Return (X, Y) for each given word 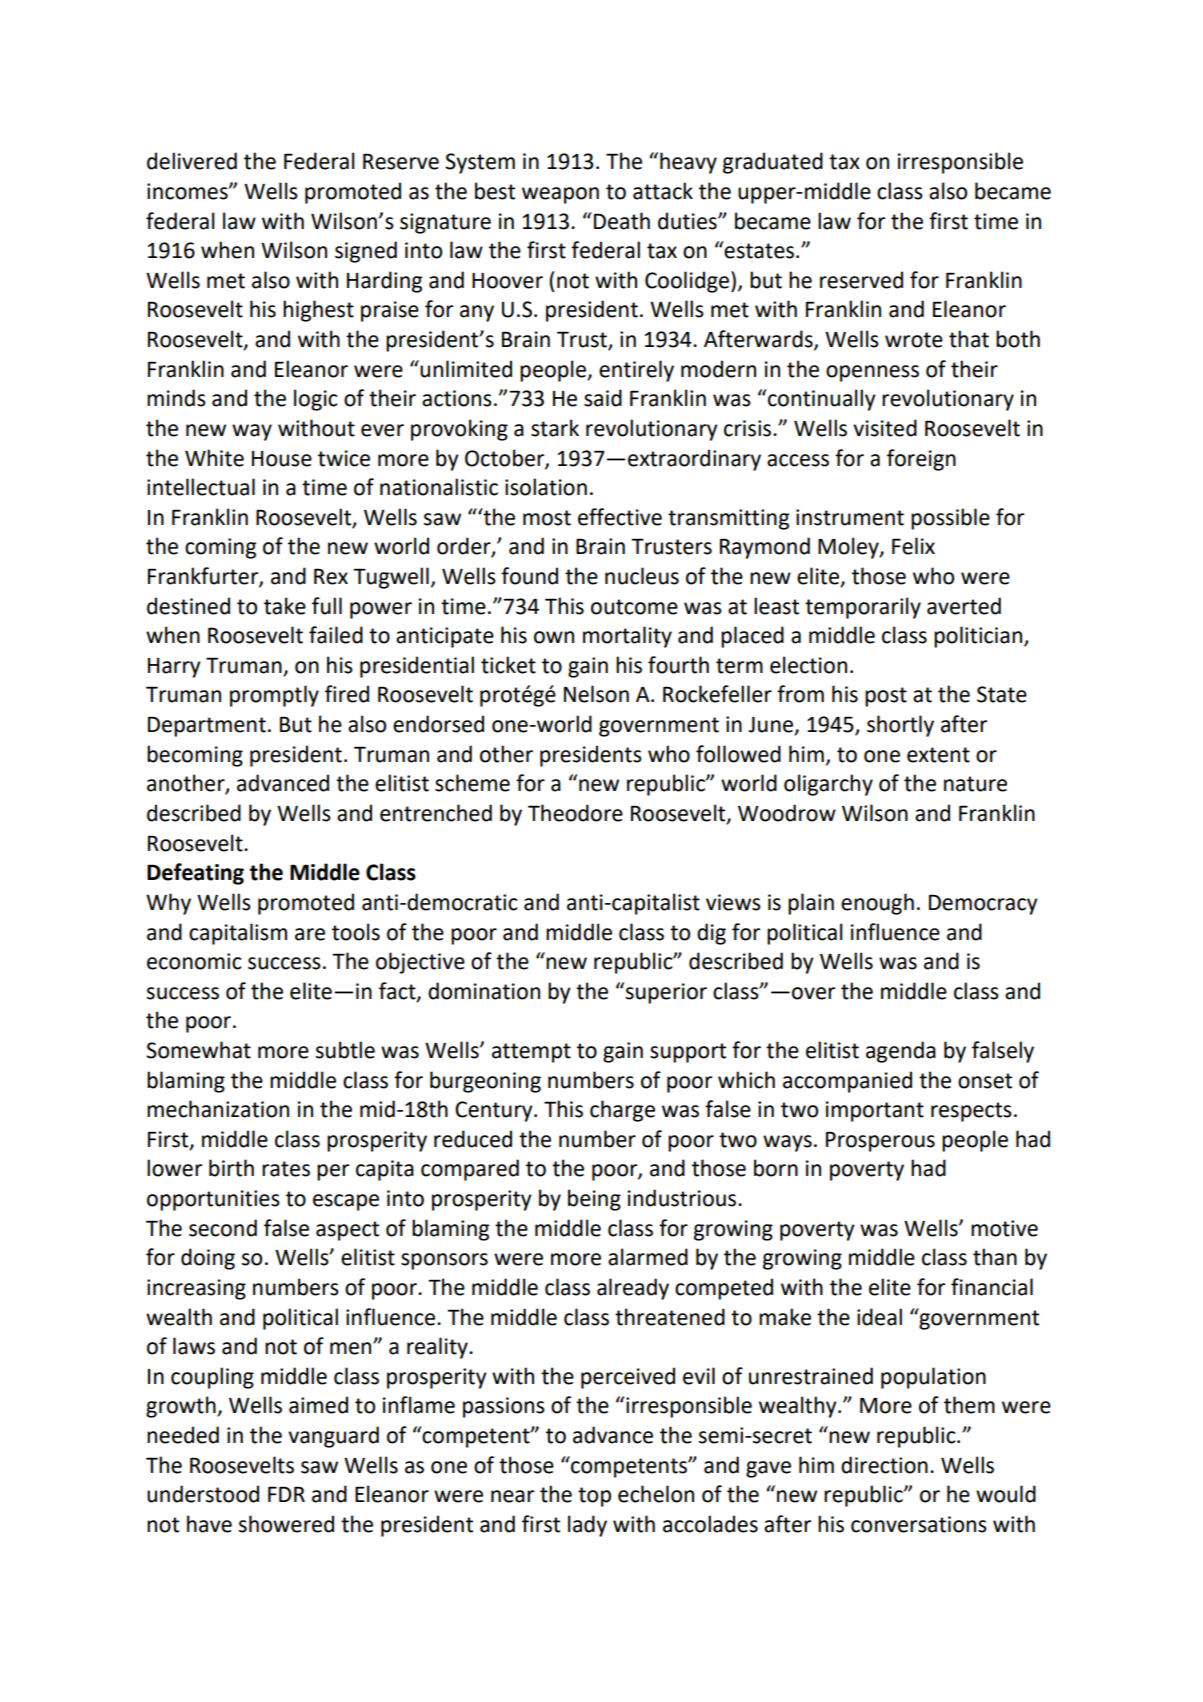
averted (964, 606)
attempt (531, 1053)
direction (884, 1465)
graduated (773, 163)
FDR (286, 1494)
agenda (901, 1052)
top (594, 1497)
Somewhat (198, 1050)
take (285, 606)
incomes (188, 191)
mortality (627, 637)
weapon (560, 195)
